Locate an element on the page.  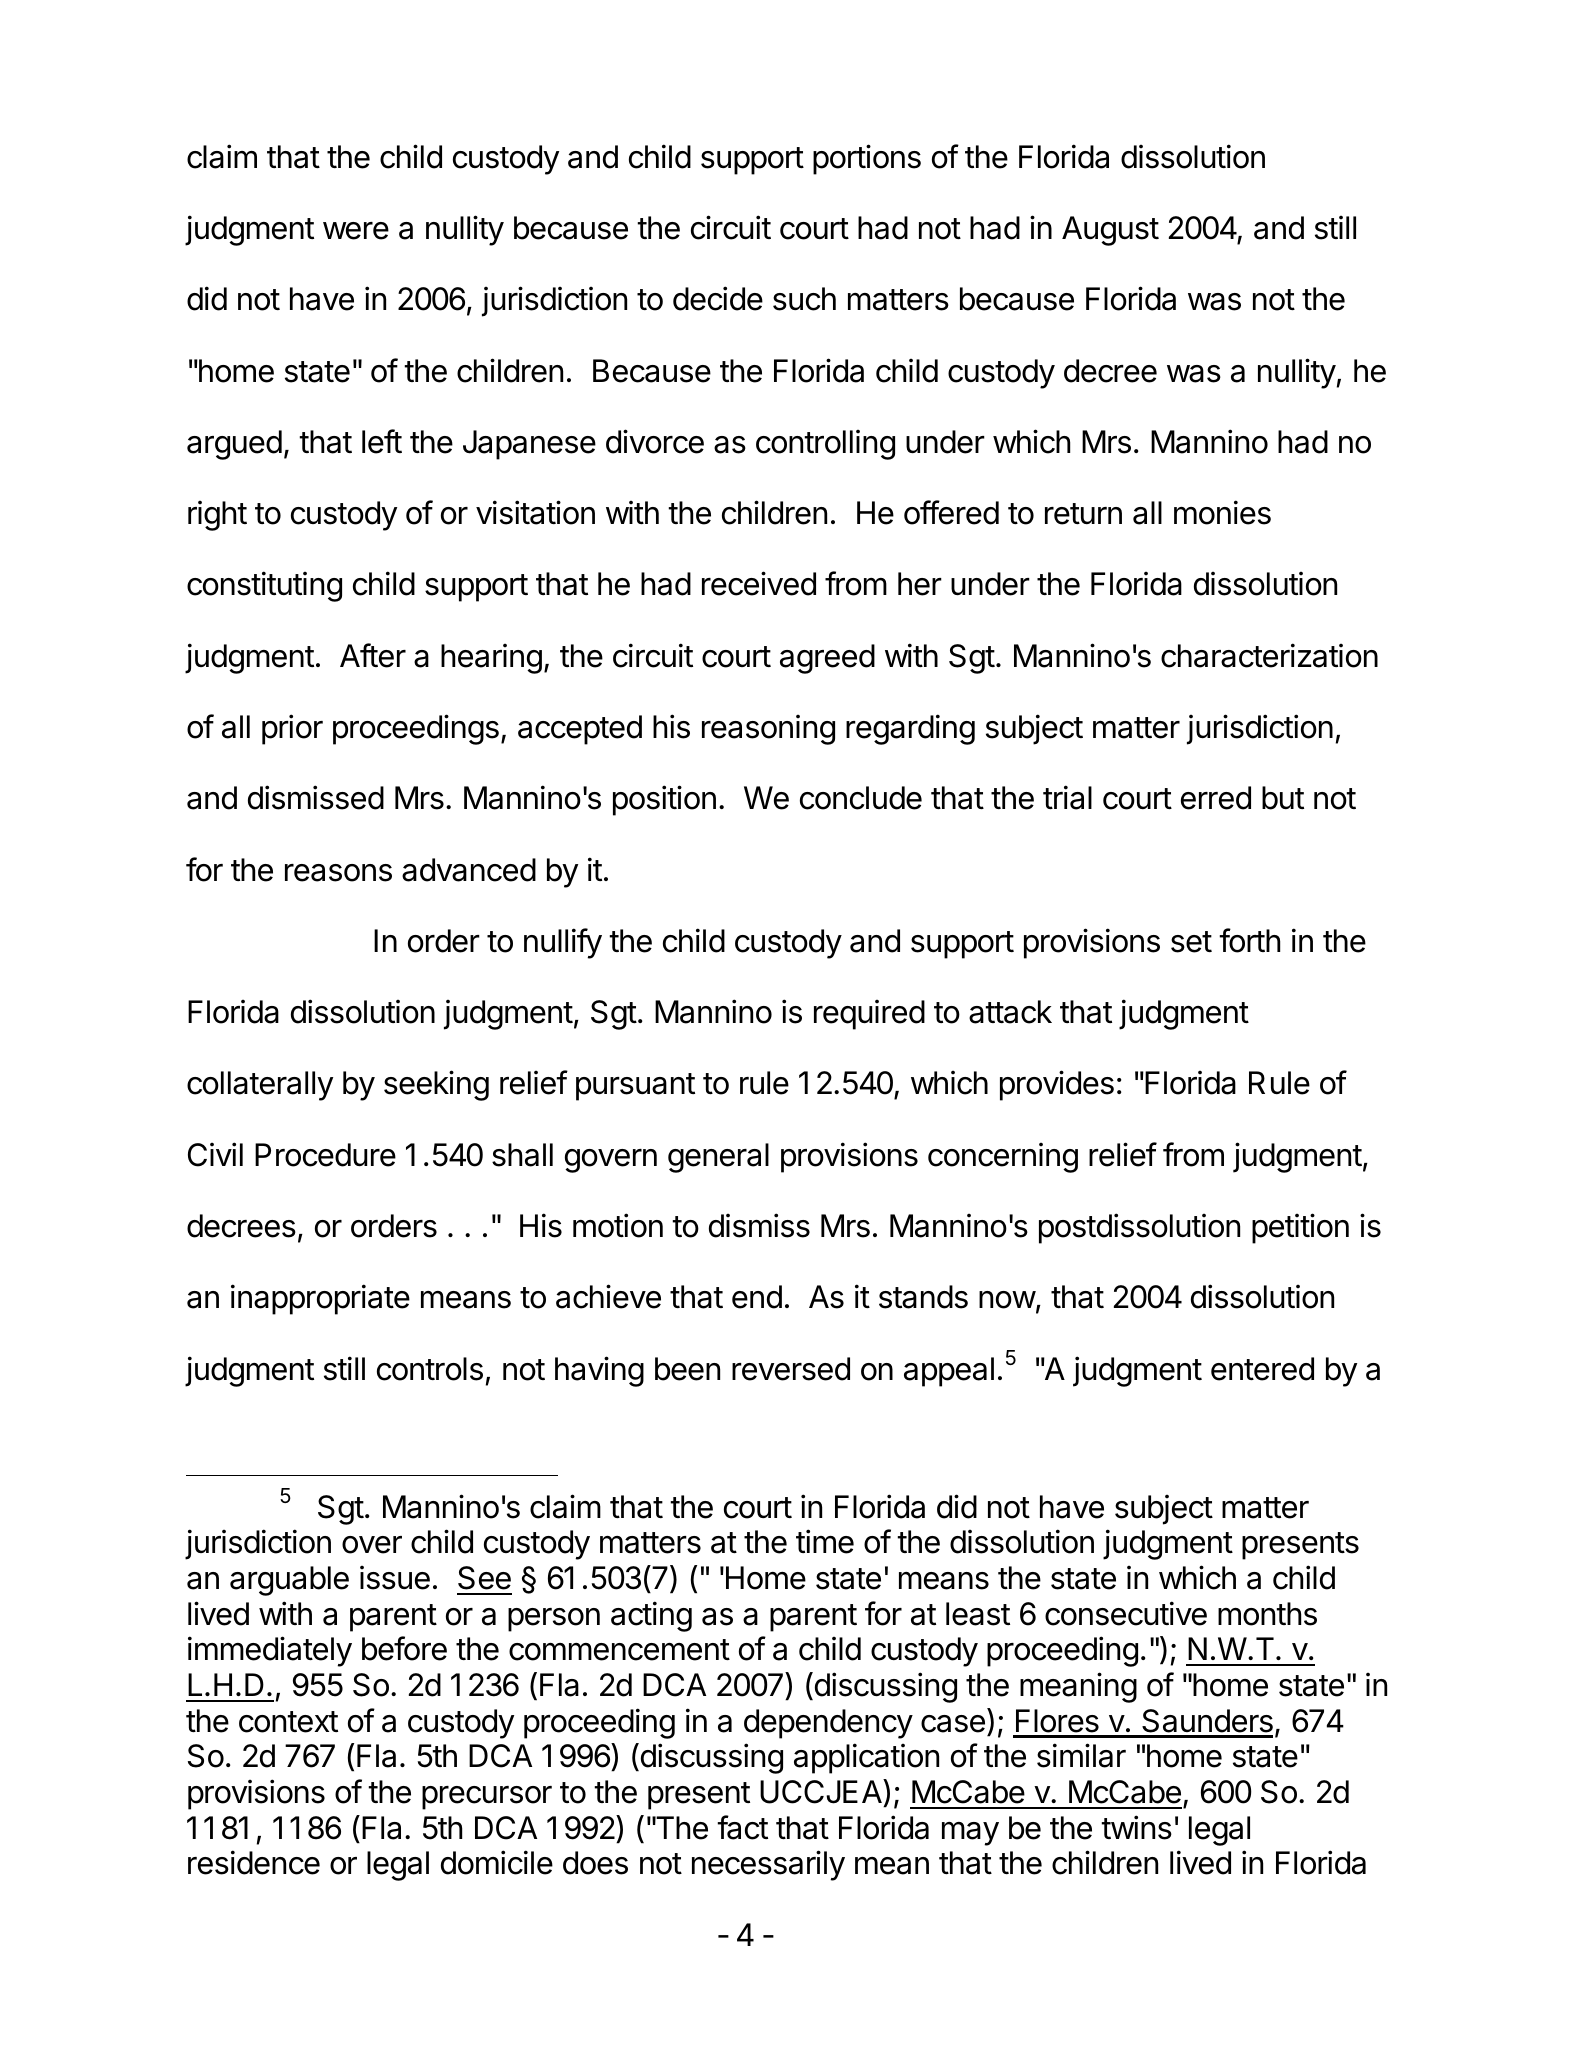
required is located at coordinates (869, 1015).
